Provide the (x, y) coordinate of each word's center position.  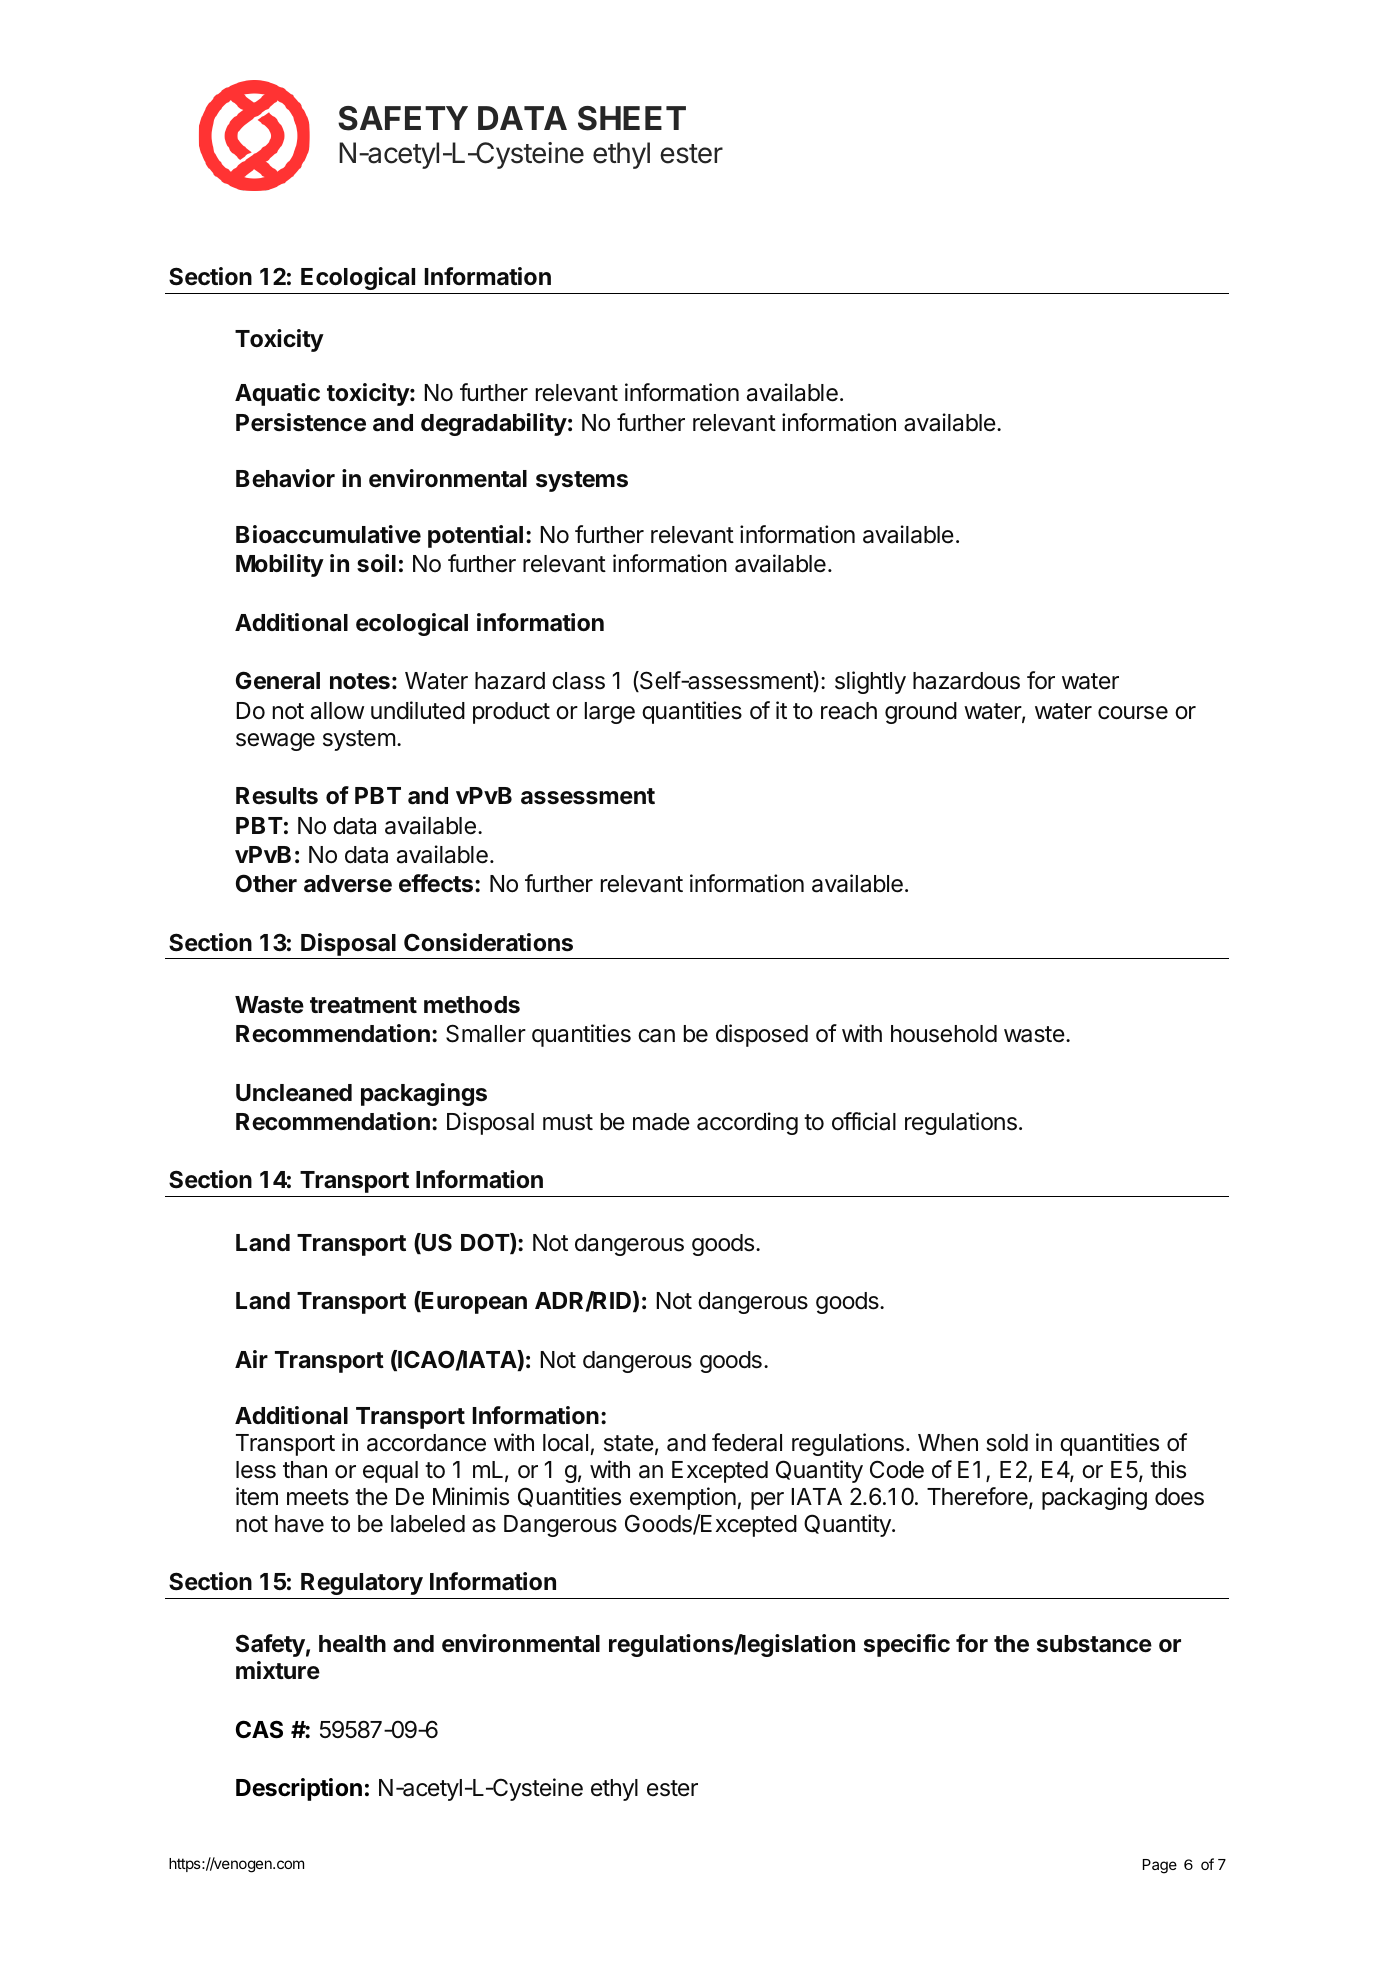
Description (299, 1789)
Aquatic (277, 394)
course (1133, 713)
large (610, 713)
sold (1007, 1443)
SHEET (632, 118)
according (747, 1123)
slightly (870, 682)
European (473, 1302)
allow (337, 711)
